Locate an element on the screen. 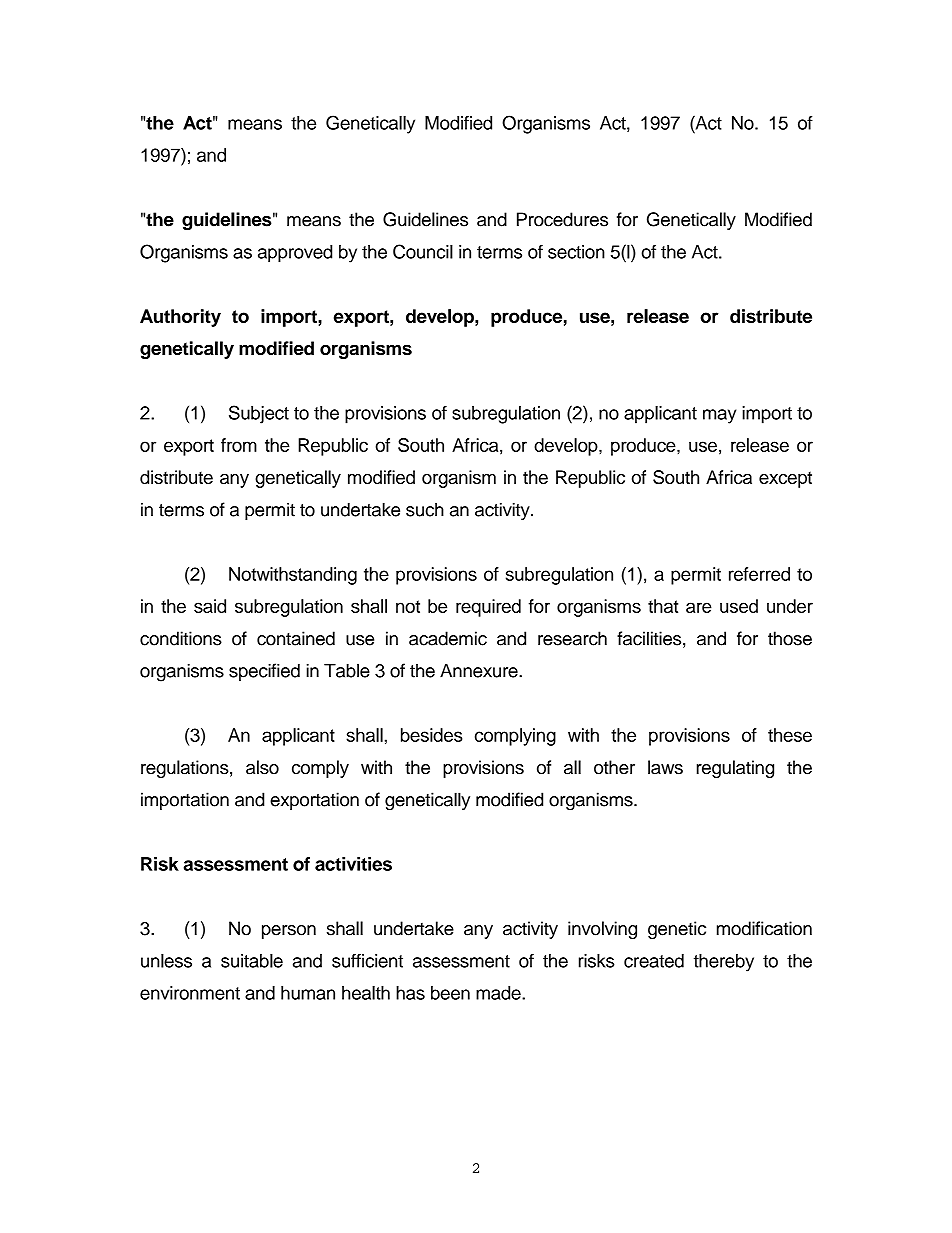  Council is located at coordinates (423, 251).
